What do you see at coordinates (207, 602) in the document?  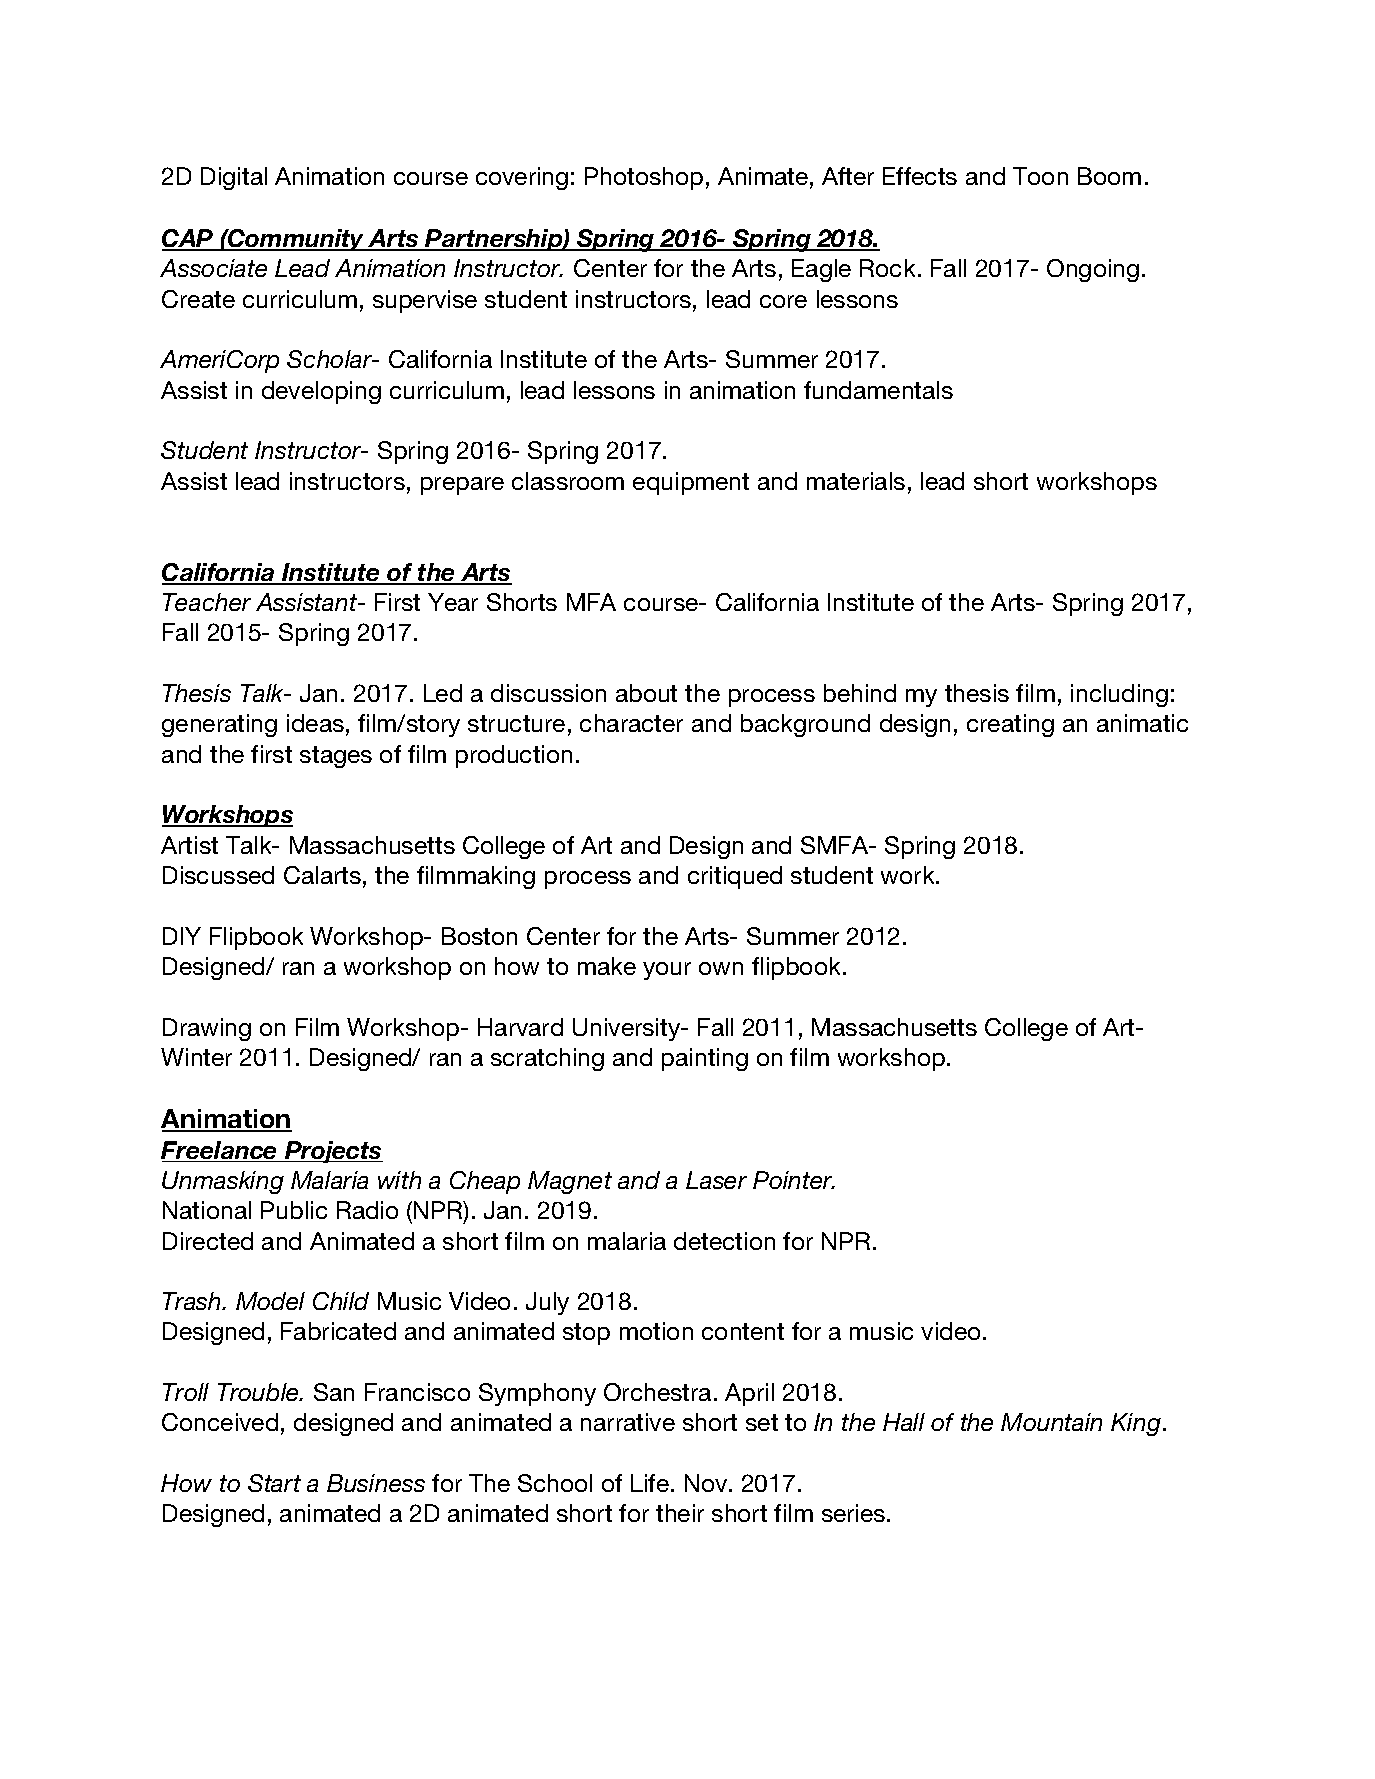 I see `Teacher` at bounding box center [207, 602].
